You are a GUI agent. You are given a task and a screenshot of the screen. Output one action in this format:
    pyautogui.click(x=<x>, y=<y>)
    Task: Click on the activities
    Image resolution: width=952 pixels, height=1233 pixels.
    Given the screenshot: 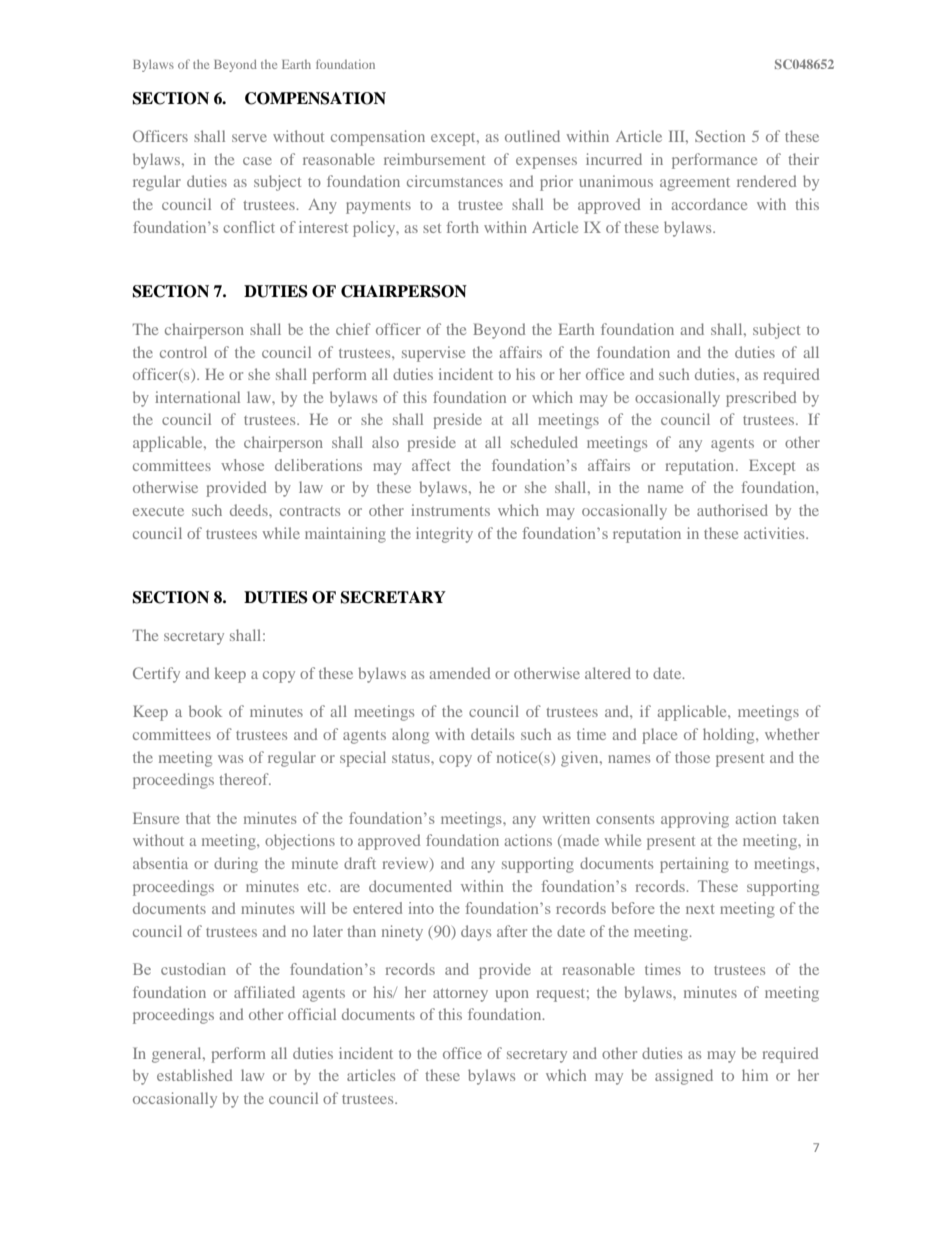 What is the action you would take?
    pyautogui.click(x=775, y=533)
